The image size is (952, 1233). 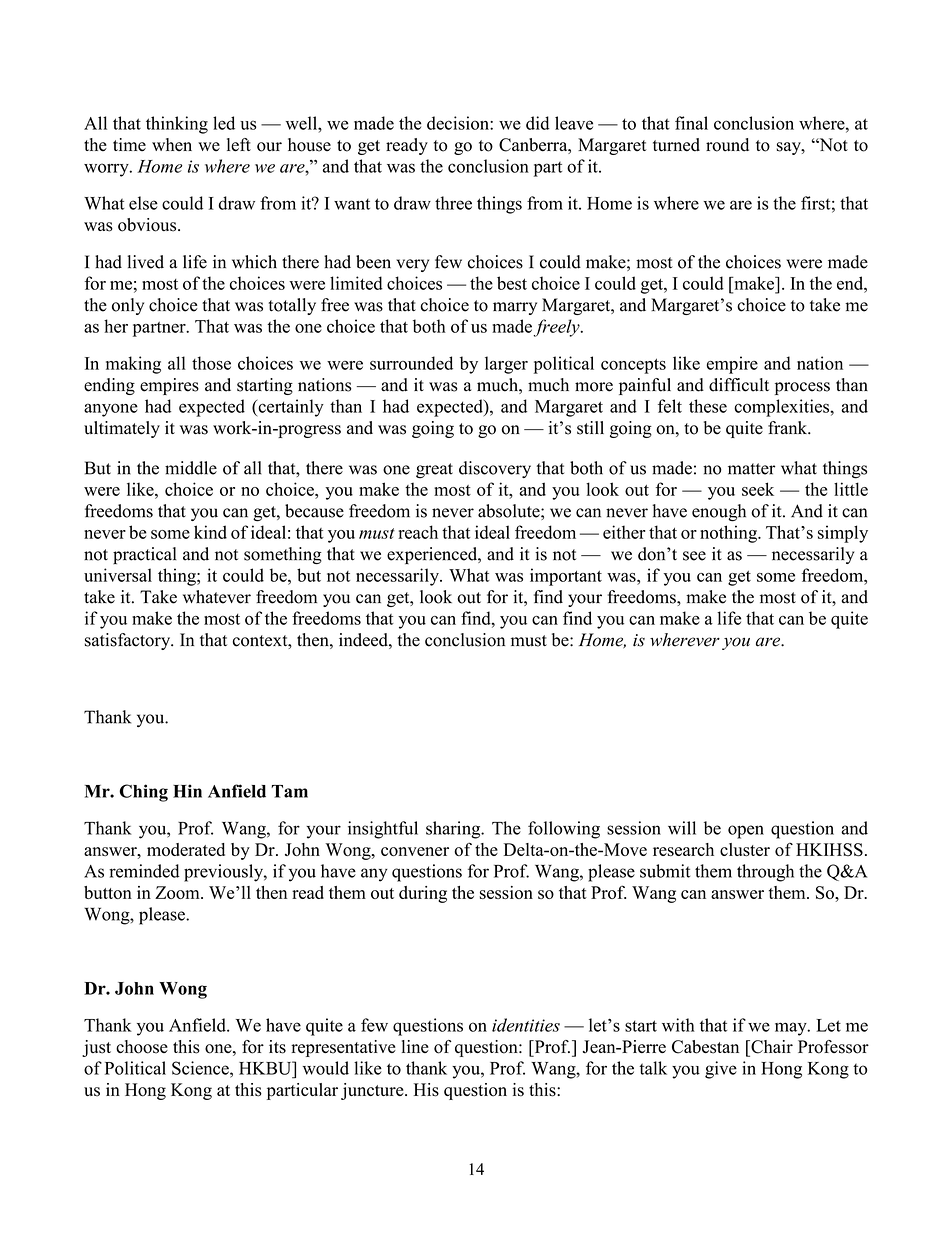 What do you see at coordinates (172, 144) in the screenshot?
I see `when` at bounding box center [172, 144].
